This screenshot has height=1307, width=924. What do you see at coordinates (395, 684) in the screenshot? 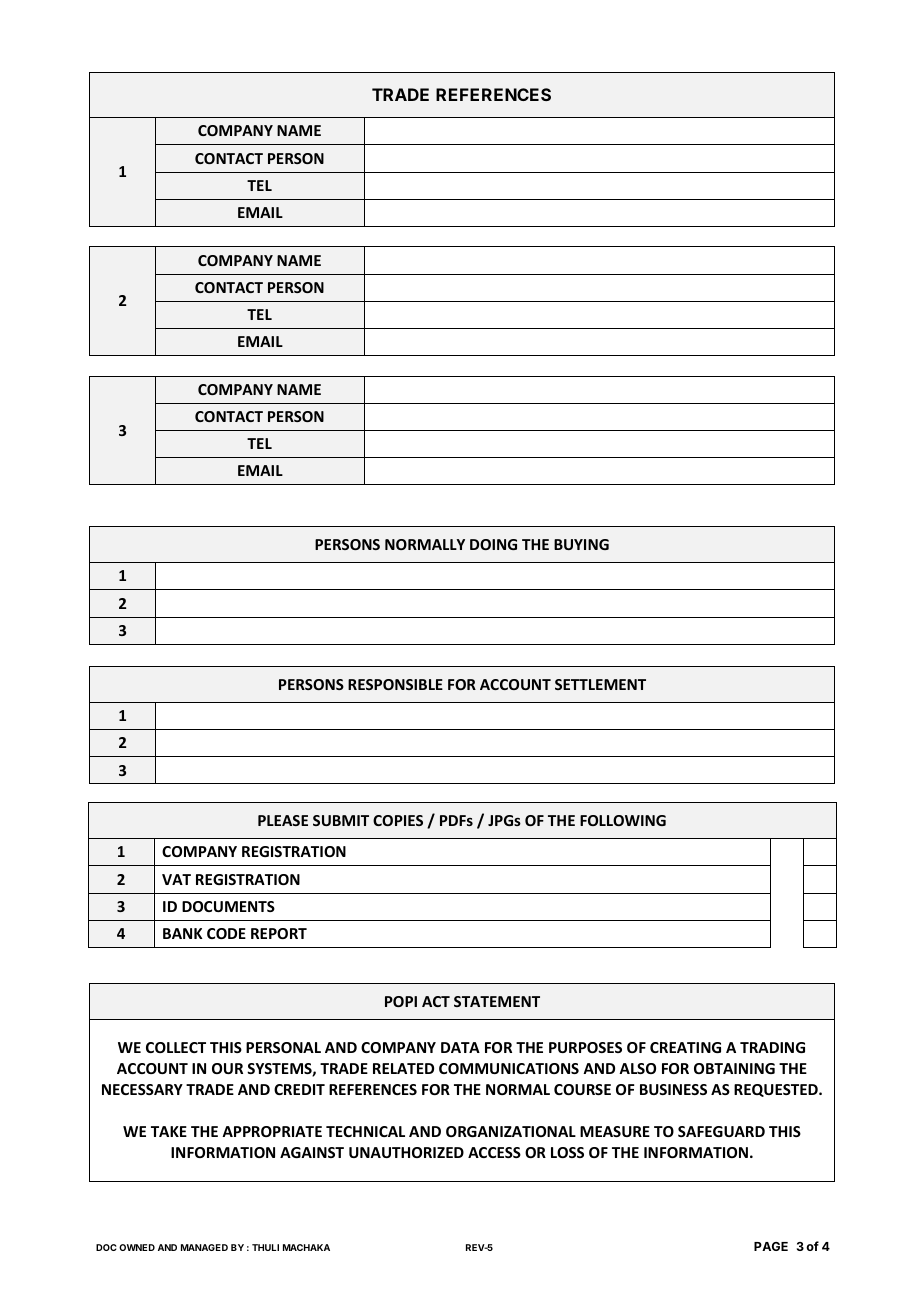
I see `RESPONSIBLE` at bounding box center [395, 684].
